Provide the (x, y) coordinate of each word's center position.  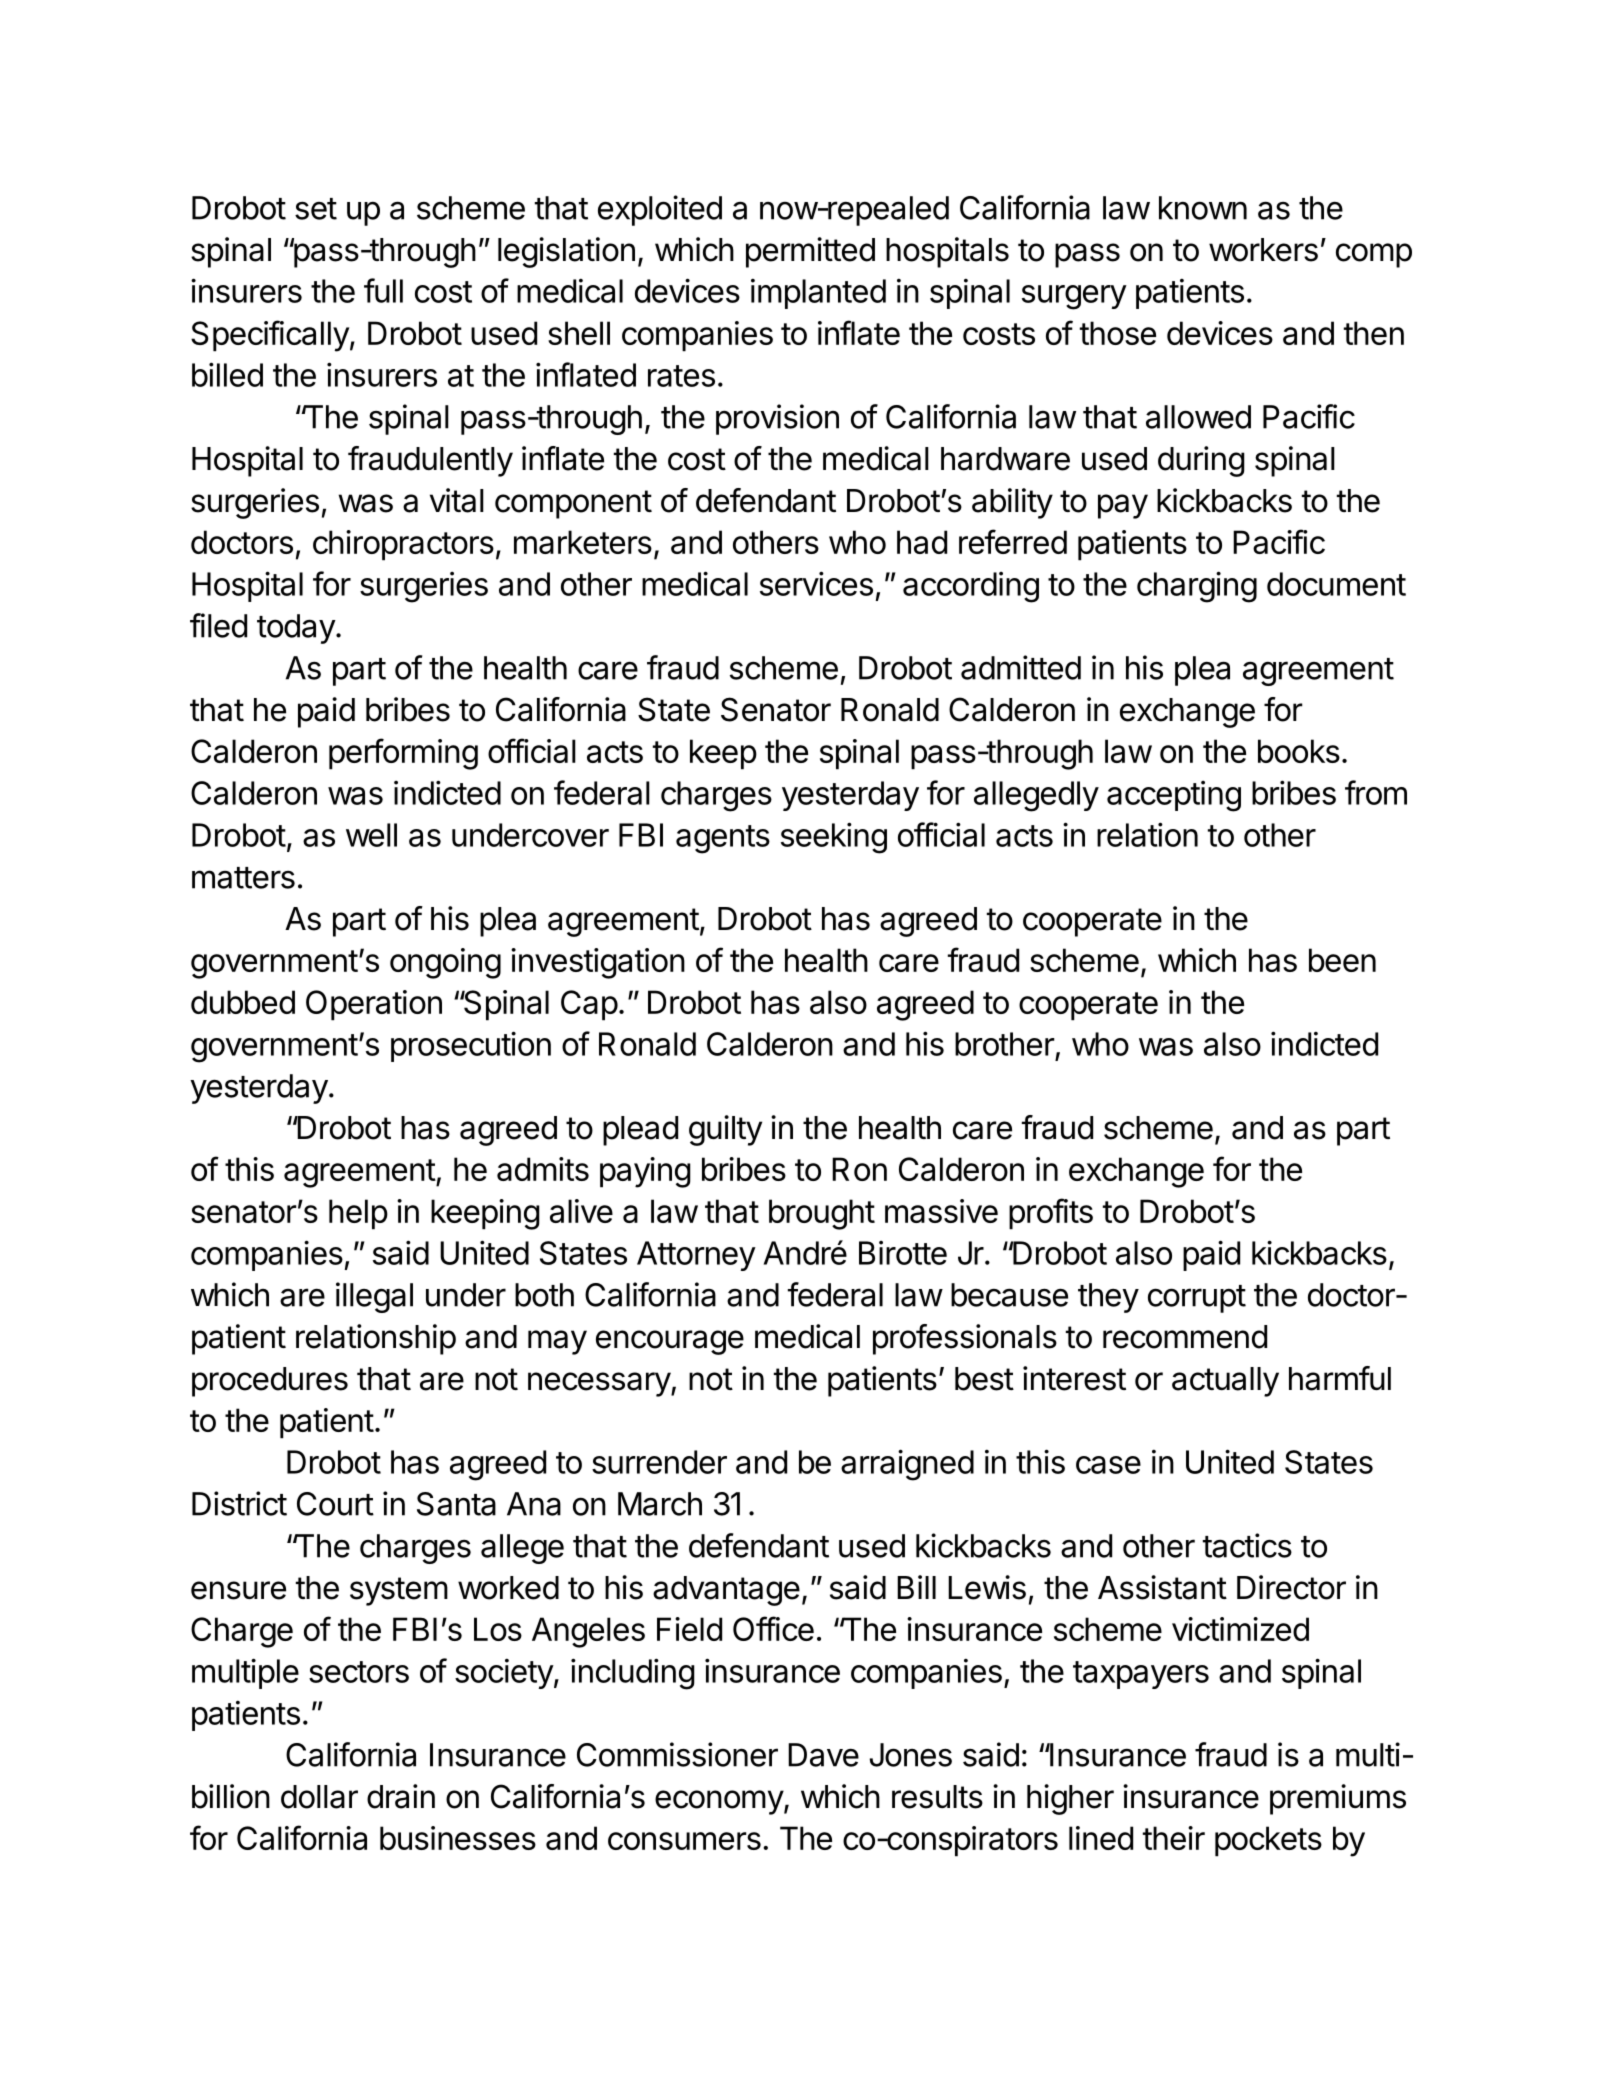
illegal (374, 1297)
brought (822, 1214)
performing (403, 754)
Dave (823, 1755)
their (1174, 1838)
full (383, 290)
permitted (810, 252)
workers (1263, 250)
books (1299, 751)
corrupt (1197, 1299)
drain (401, 1796)
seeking (834, 838)
